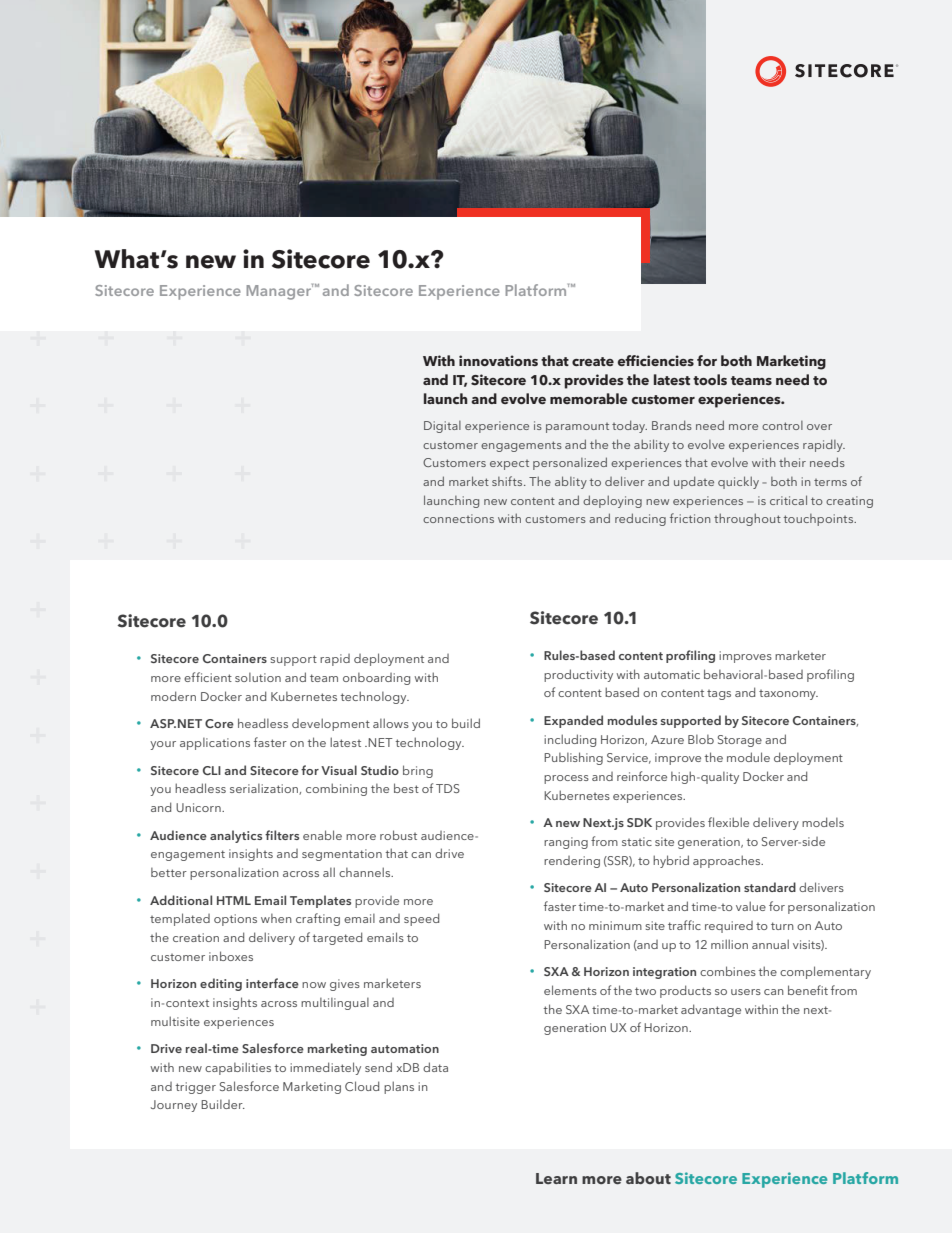  Describe the element at coordinates (572, 862) in the page. I see `rendering` at that location.
